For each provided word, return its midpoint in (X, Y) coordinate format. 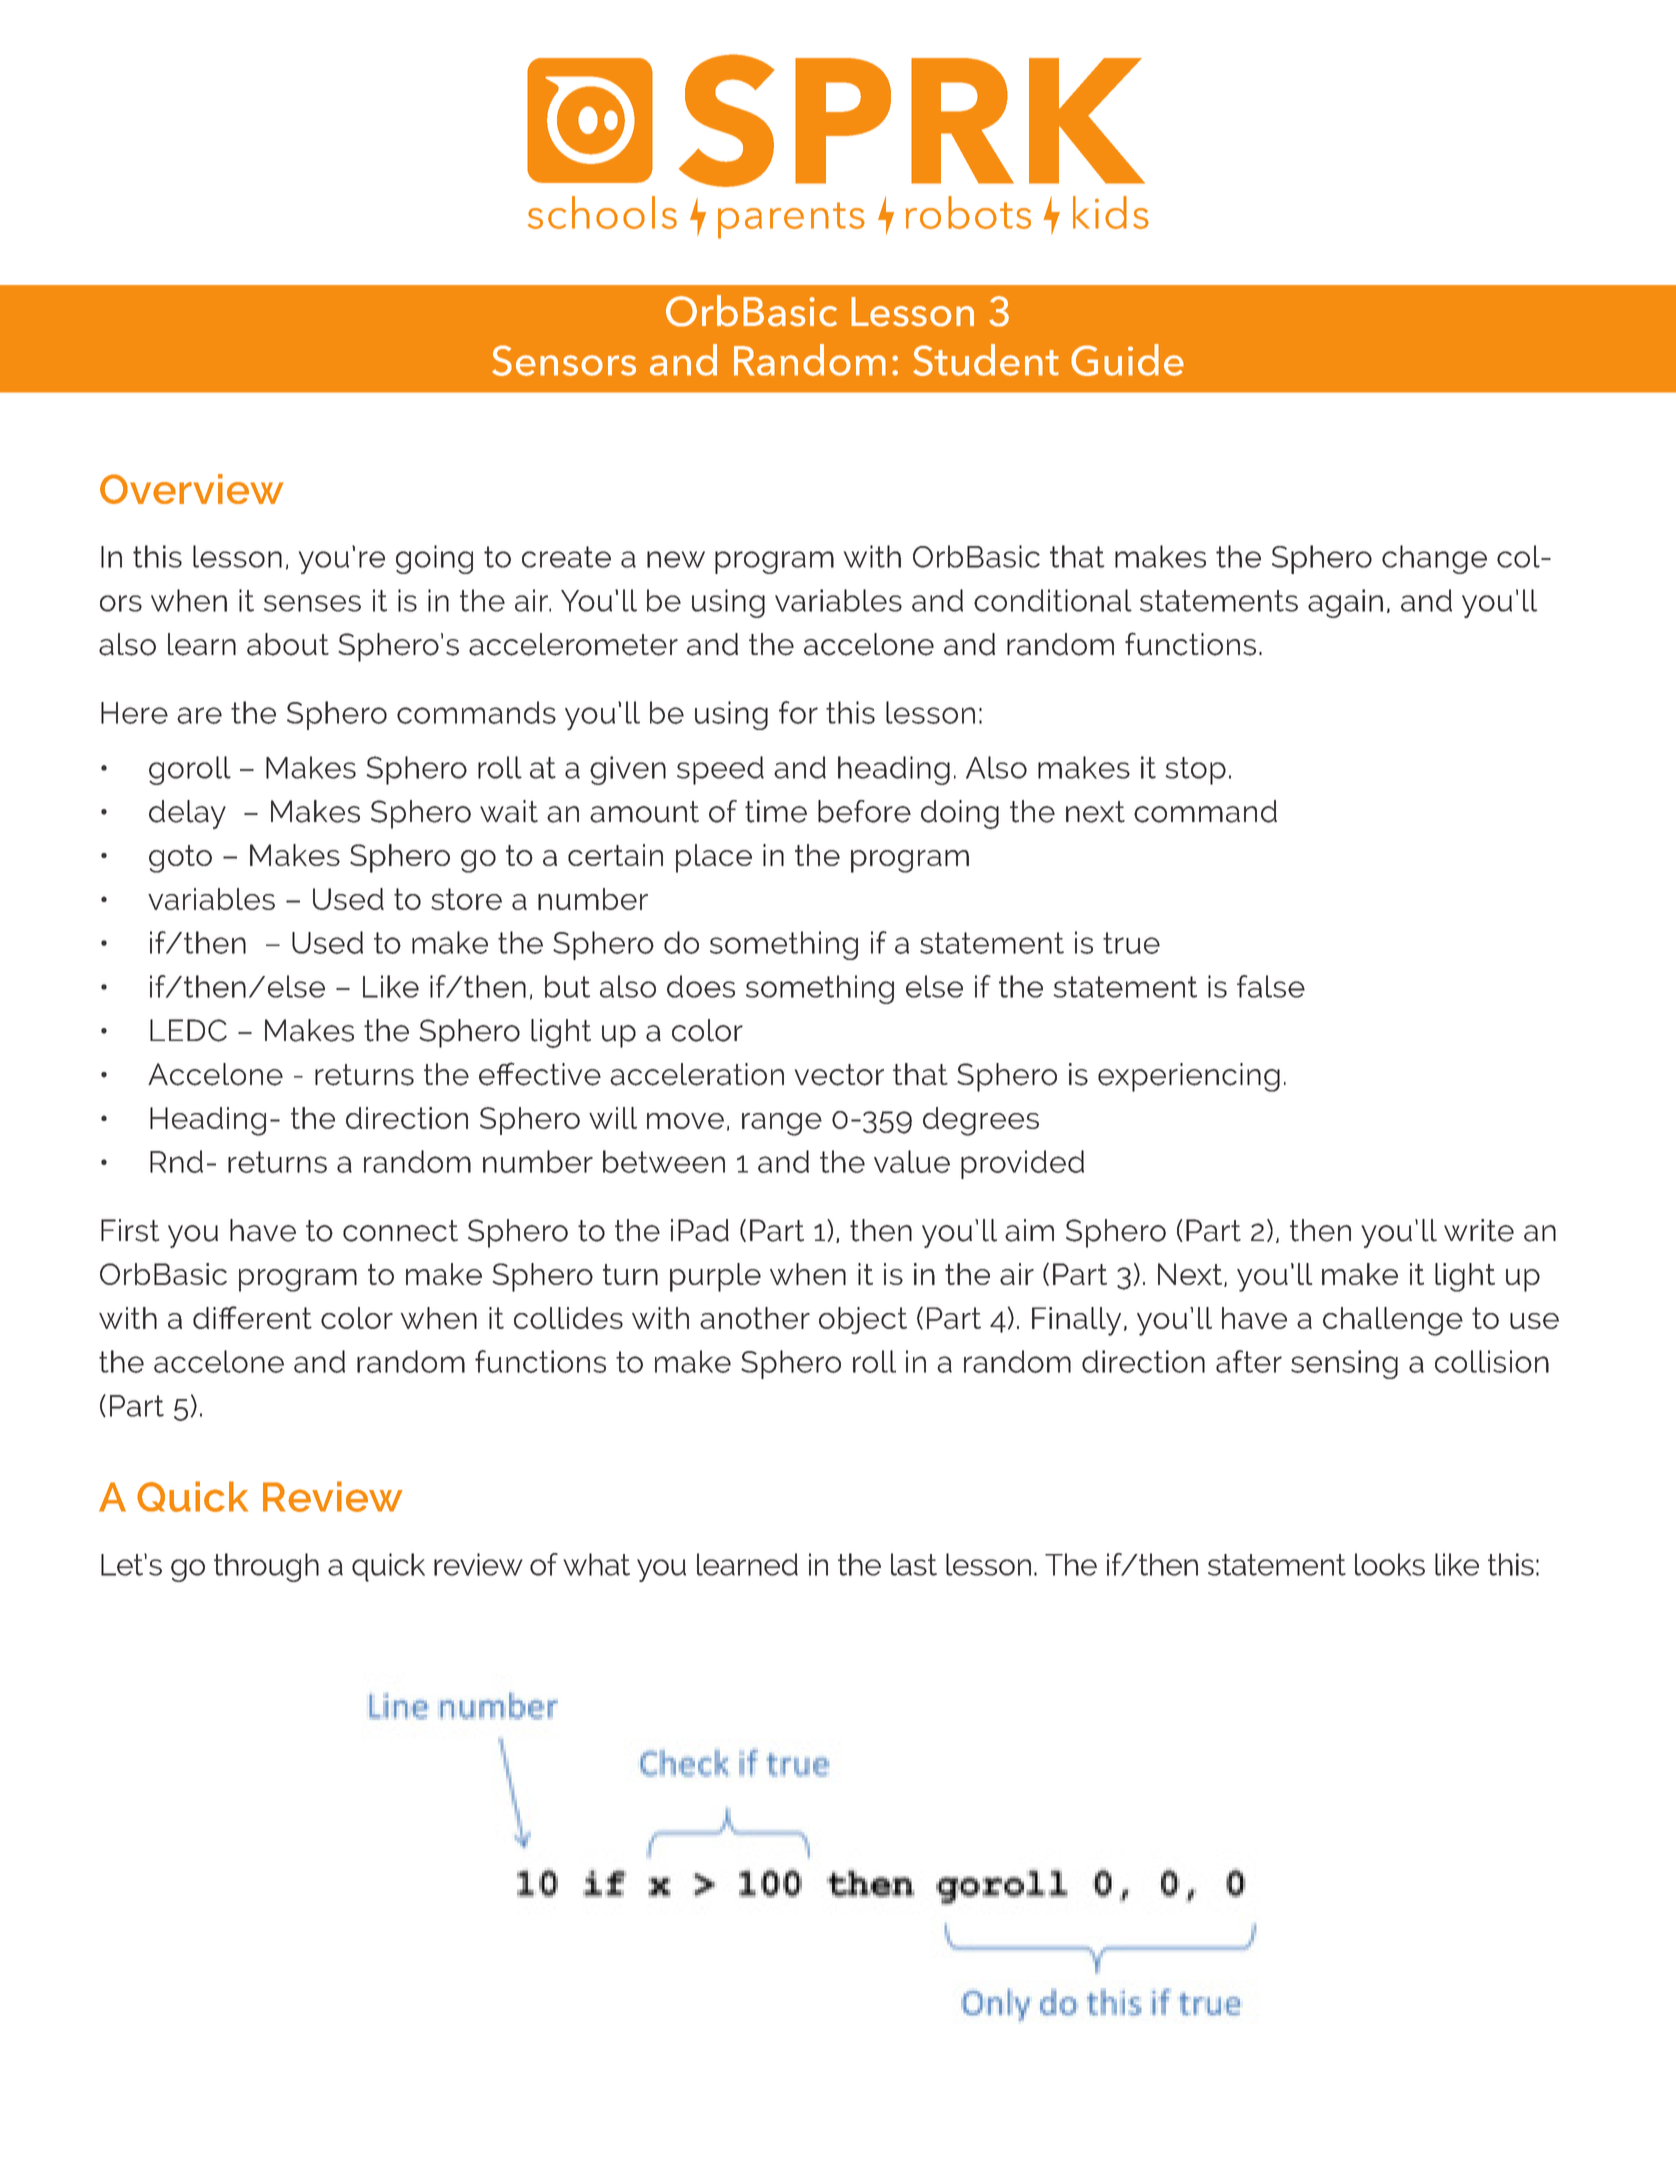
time (776, 811)
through (266, 1567)
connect (400, 1231)
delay (187, 814)
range (782, 1124)
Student (986, 360)
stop (1195, 771)
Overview (191, 489)
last (914, 1564)
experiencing (1189, 1077)
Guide (1127, 360)
